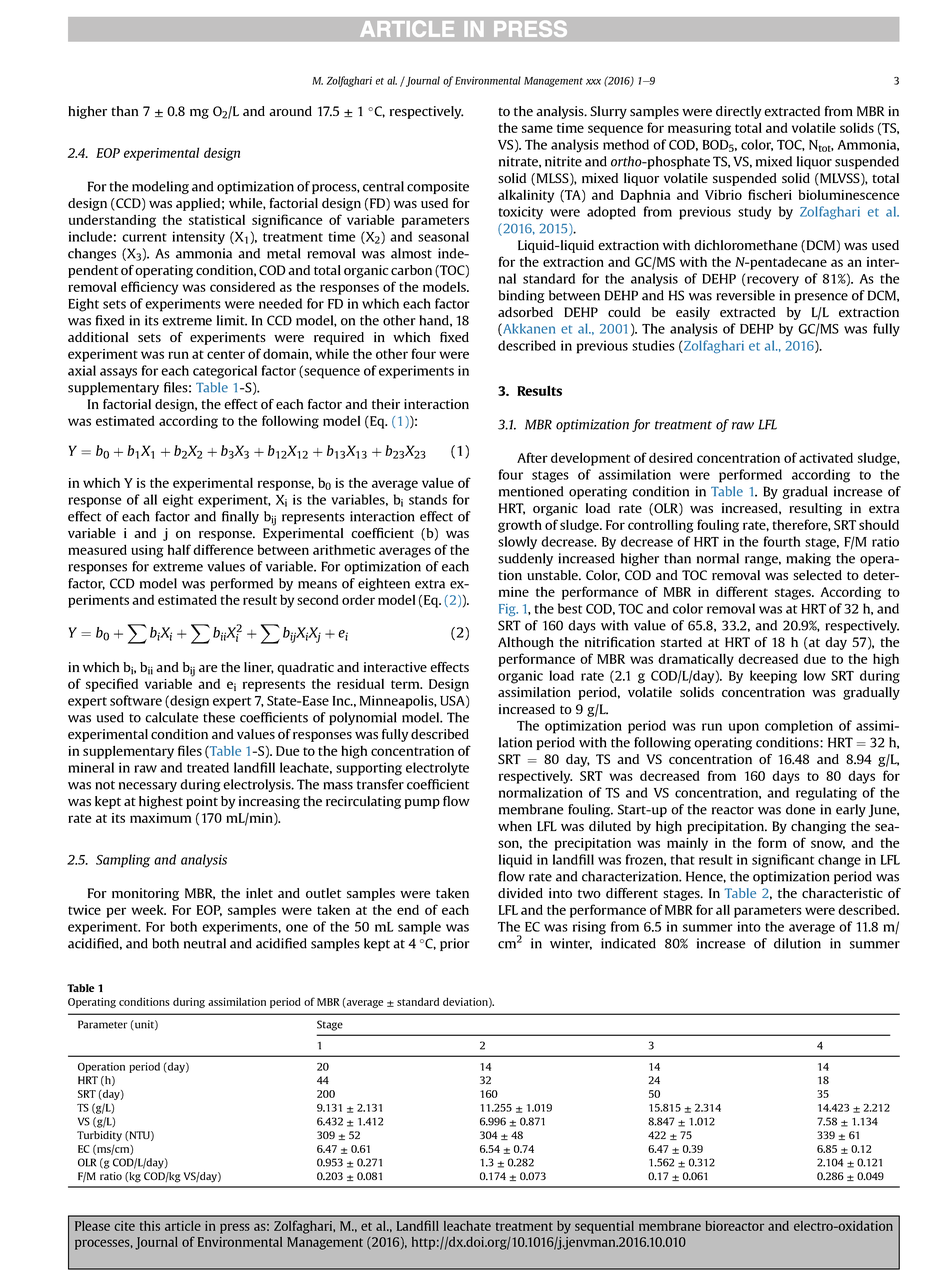 This document has height=1270, width=952. What do you see at coordinates (183, 1226) in the document?
I see `article` at bounding box center [183, 1226].
